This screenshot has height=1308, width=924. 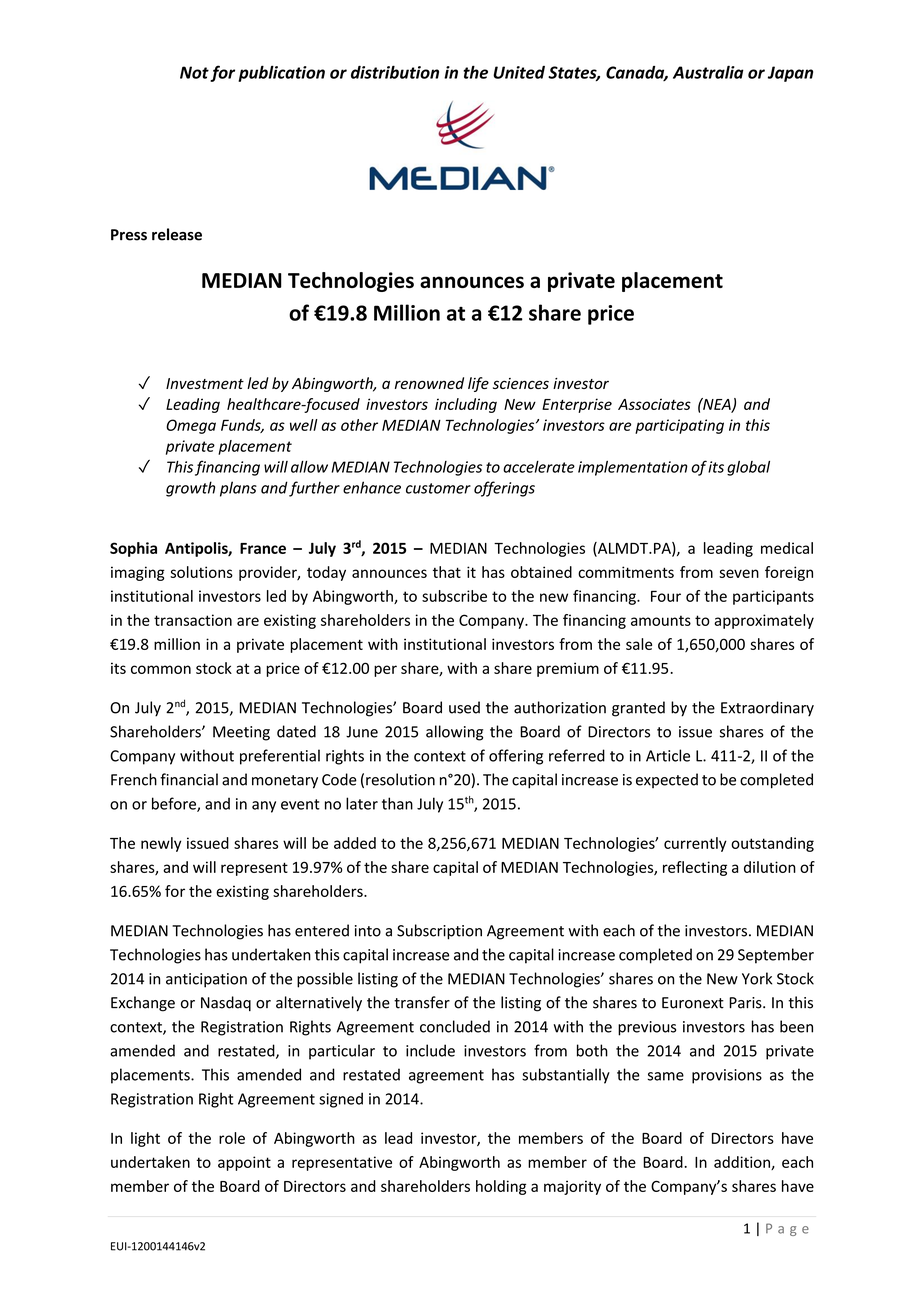 I want to click on Not, so click(x=194, y=72).
